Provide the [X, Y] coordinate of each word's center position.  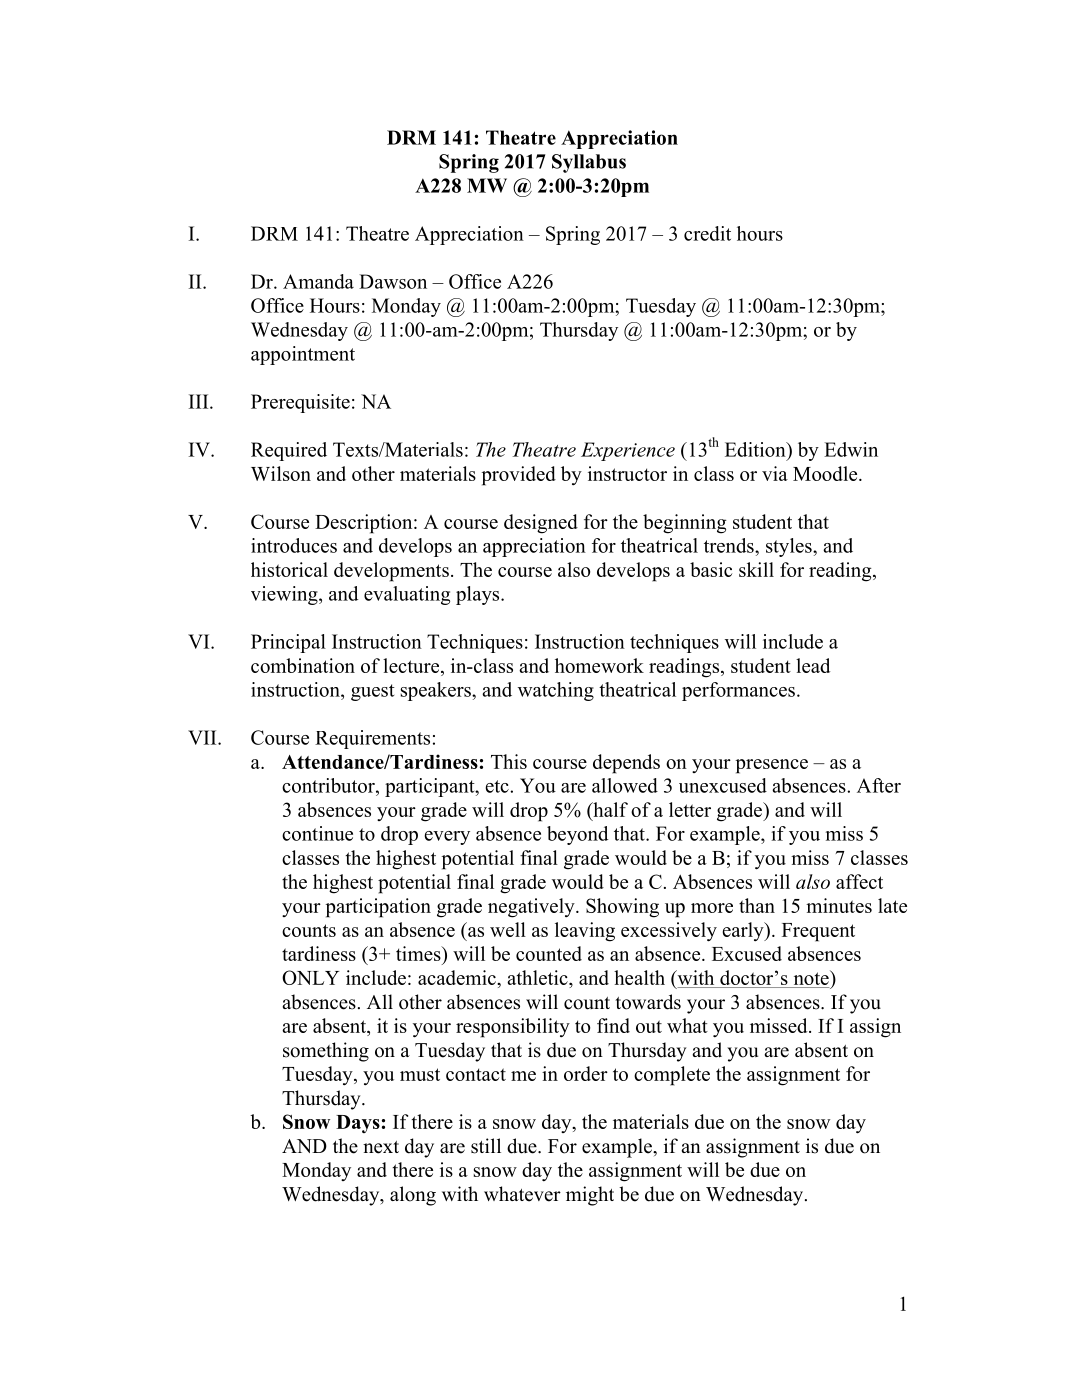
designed [541, 524]
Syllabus [589, 163]
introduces [294, 545]
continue [317, 833]
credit [707, 233]
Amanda [318, 281]
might [590, 1196]
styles [790, 547]
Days [358, 1124]
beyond [577, 835]
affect [859, 881]
